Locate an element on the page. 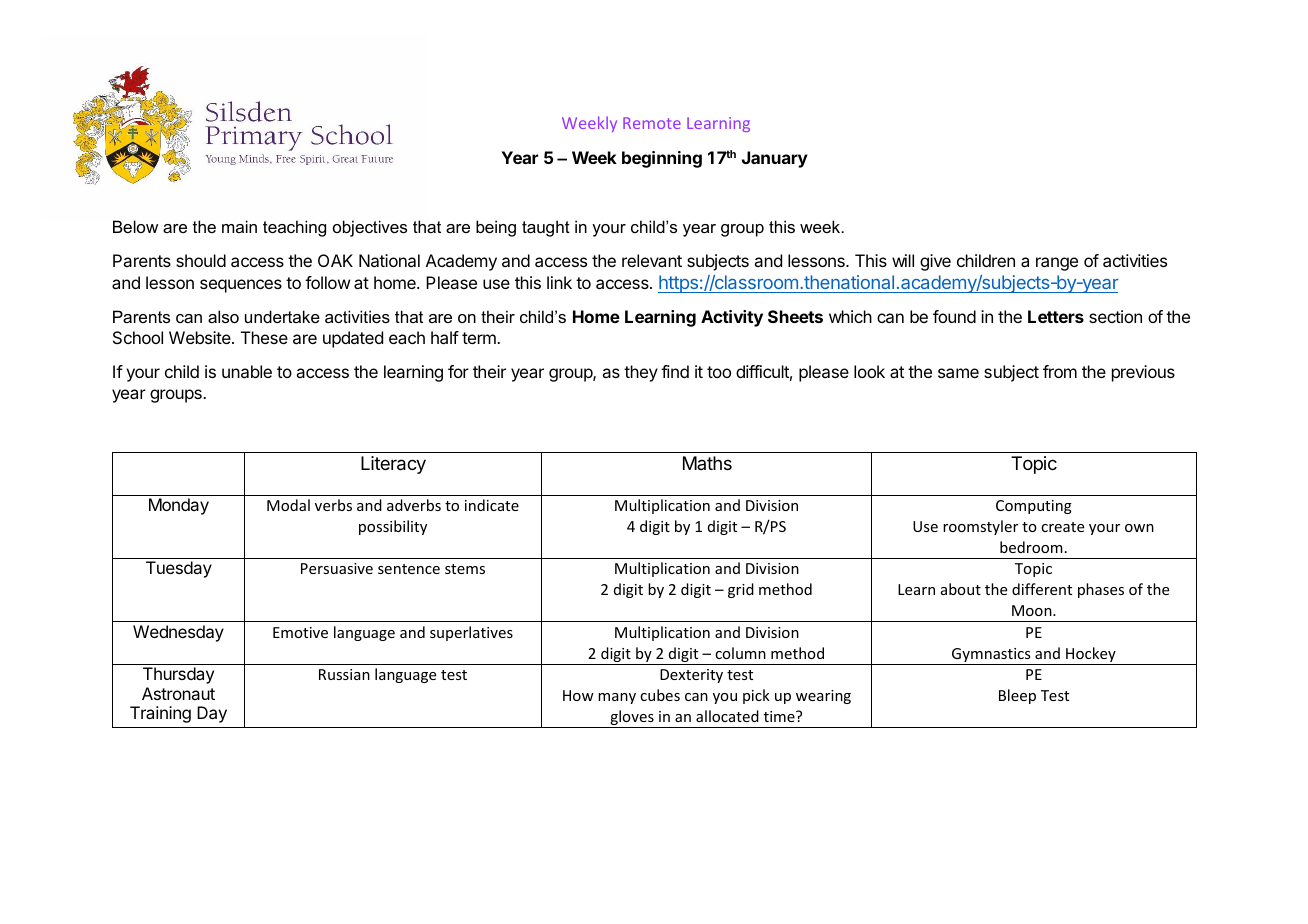 The height and width of the image is (924, 1308). main is located at coordinates (239, 226).
